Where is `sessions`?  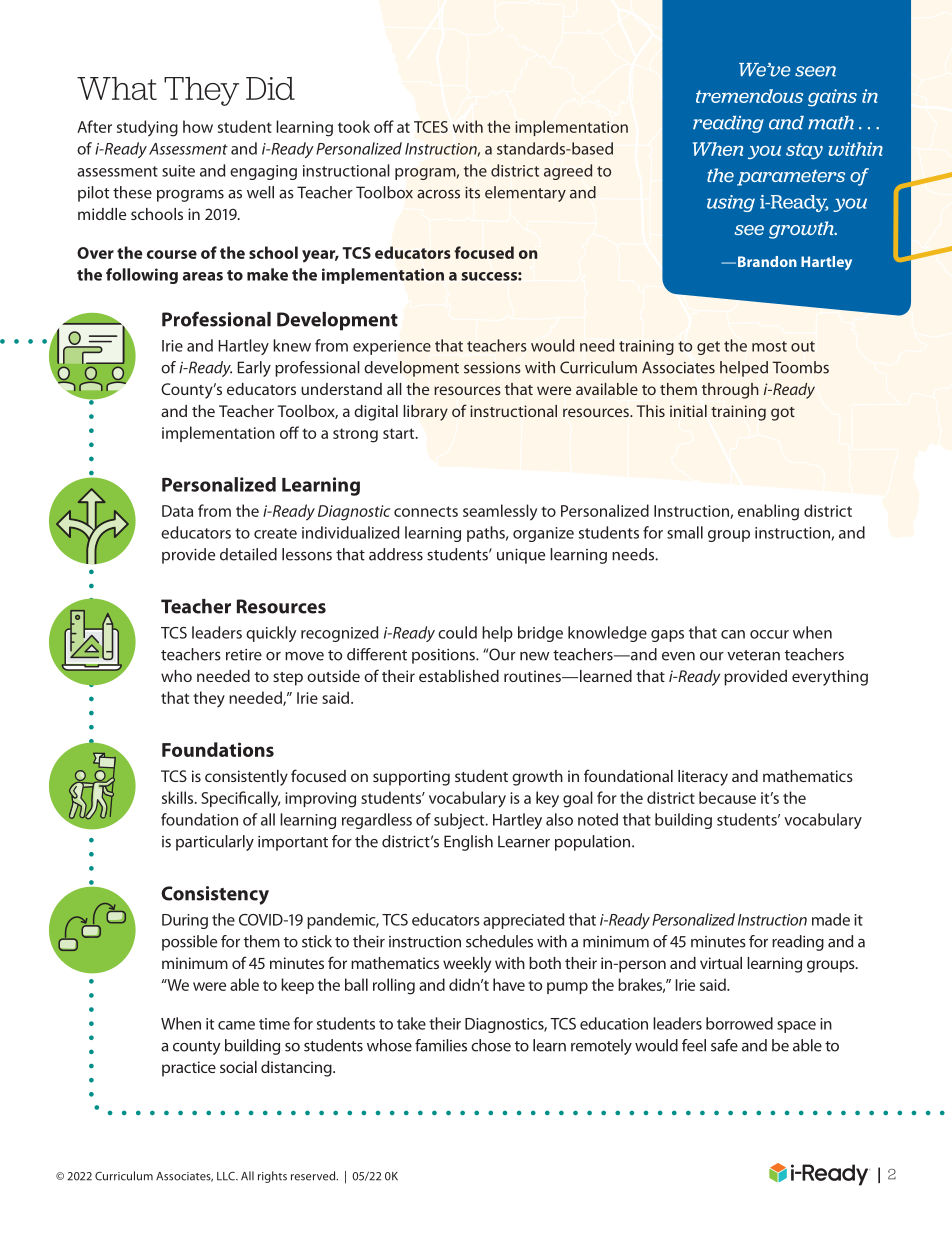
sessions is located at coordinates (492, 368).
